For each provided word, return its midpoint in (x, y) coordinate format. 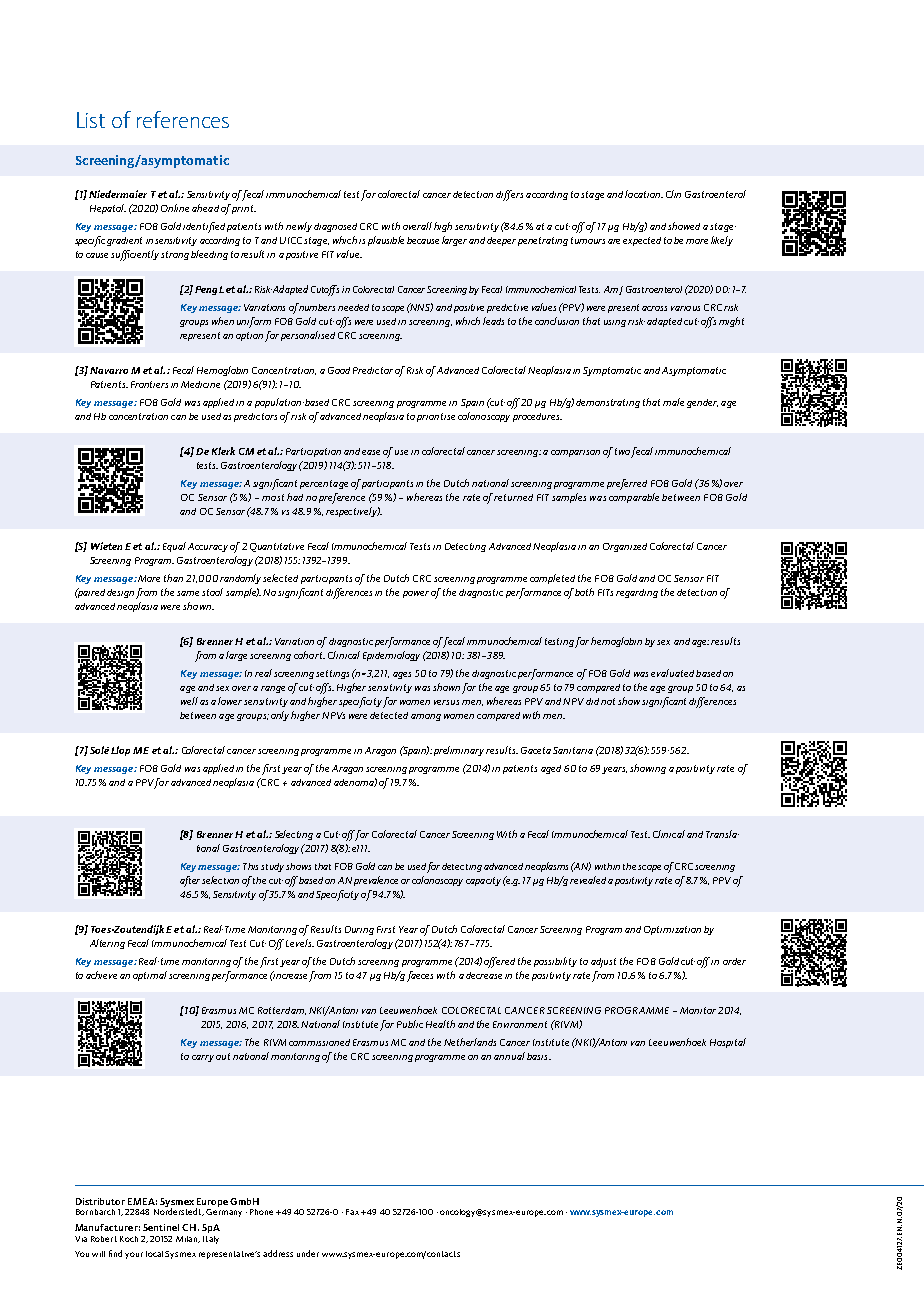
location (644, 194)
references (183, 119)
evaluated (672, 673)
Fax (352, 1212)
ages (402, 675)
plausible (386, 241)
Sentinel (161, 1227)
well (189, 701)
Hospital (728, 1043)
